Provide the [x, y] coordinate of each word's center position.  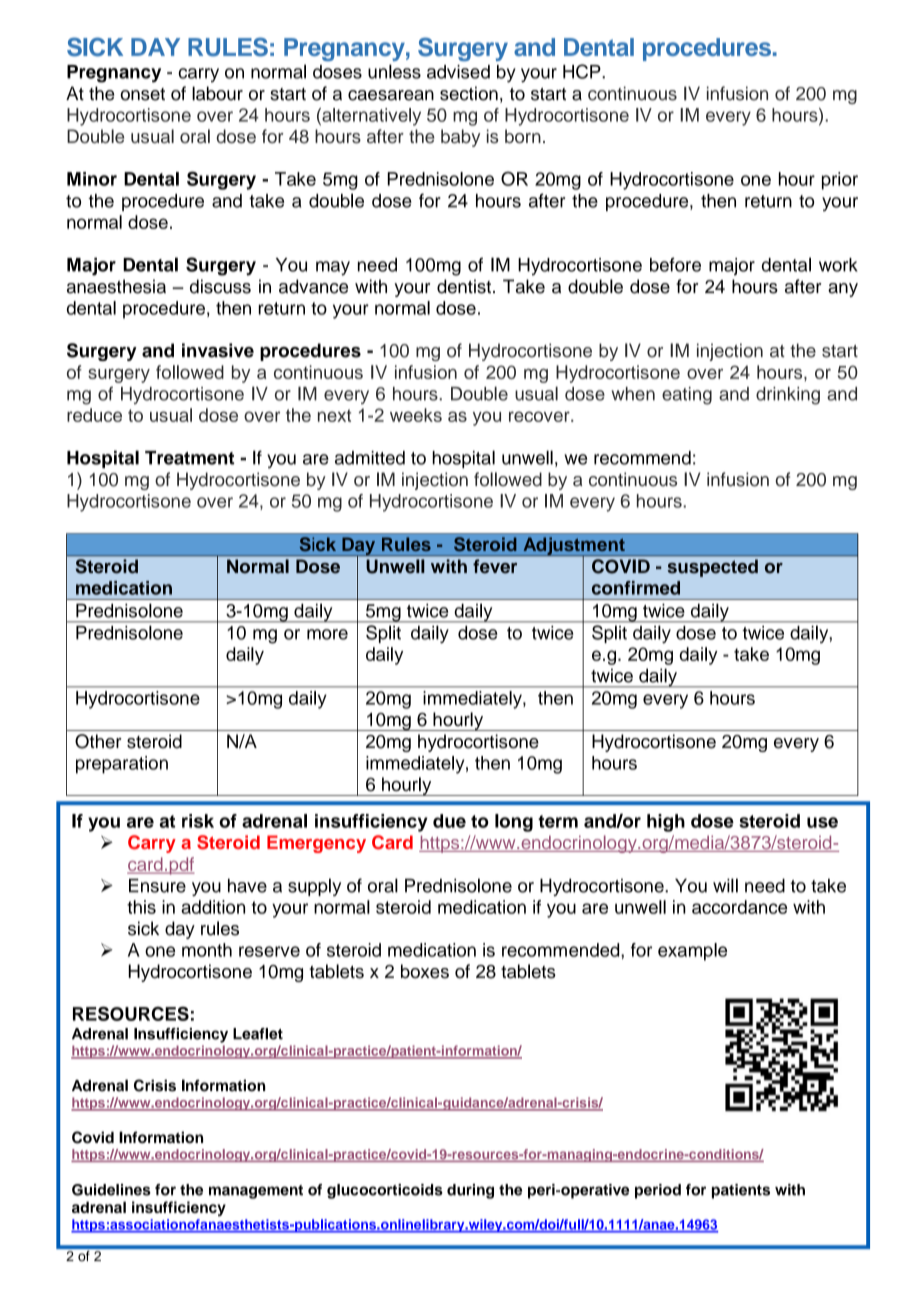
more [327, 634]
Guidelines [111, 1190]
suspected [713, 568]
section [469, 93]
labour [217, 93]
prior [840, 181]
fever [495, 566]
